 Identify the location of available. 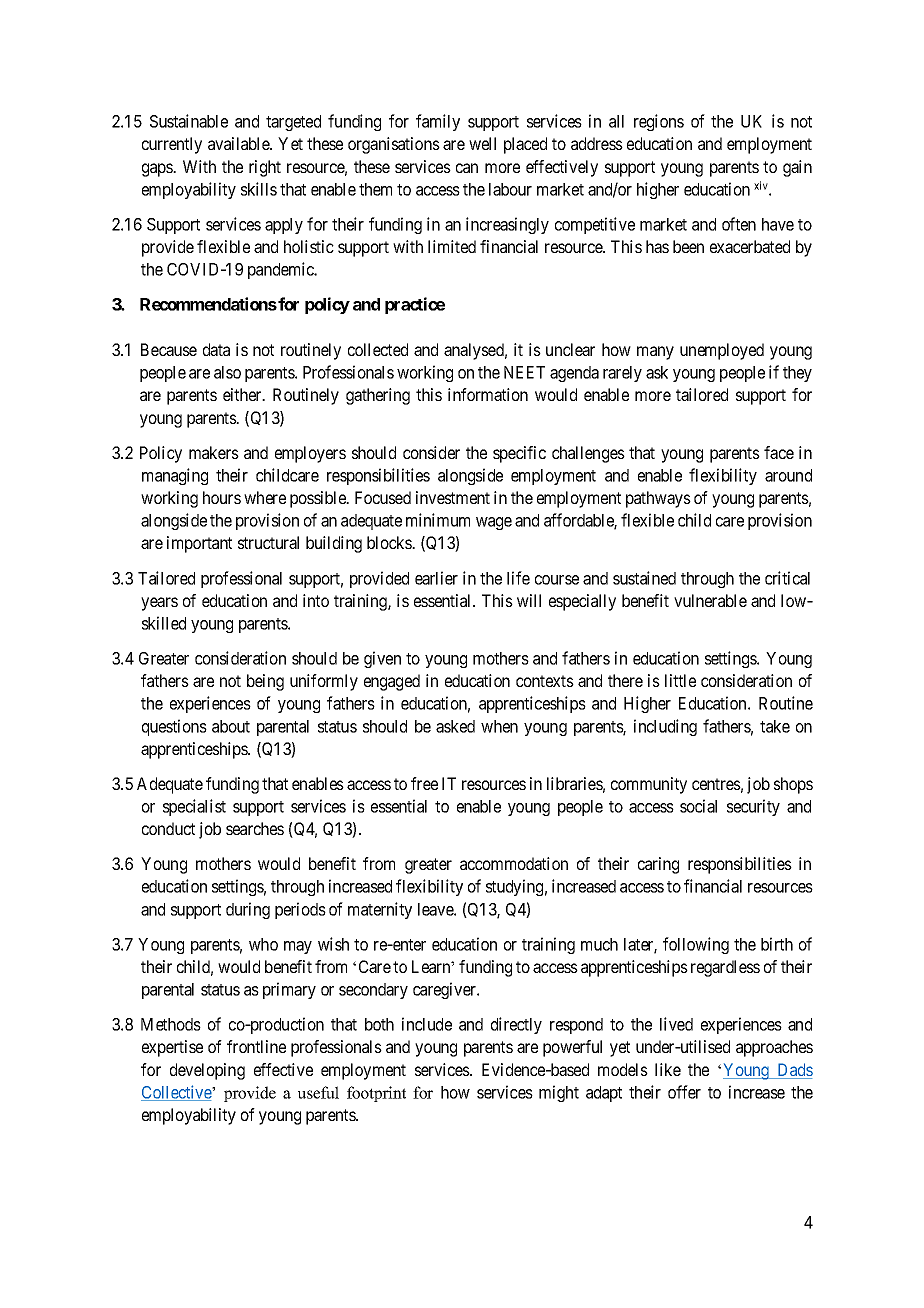
(239, 143).
